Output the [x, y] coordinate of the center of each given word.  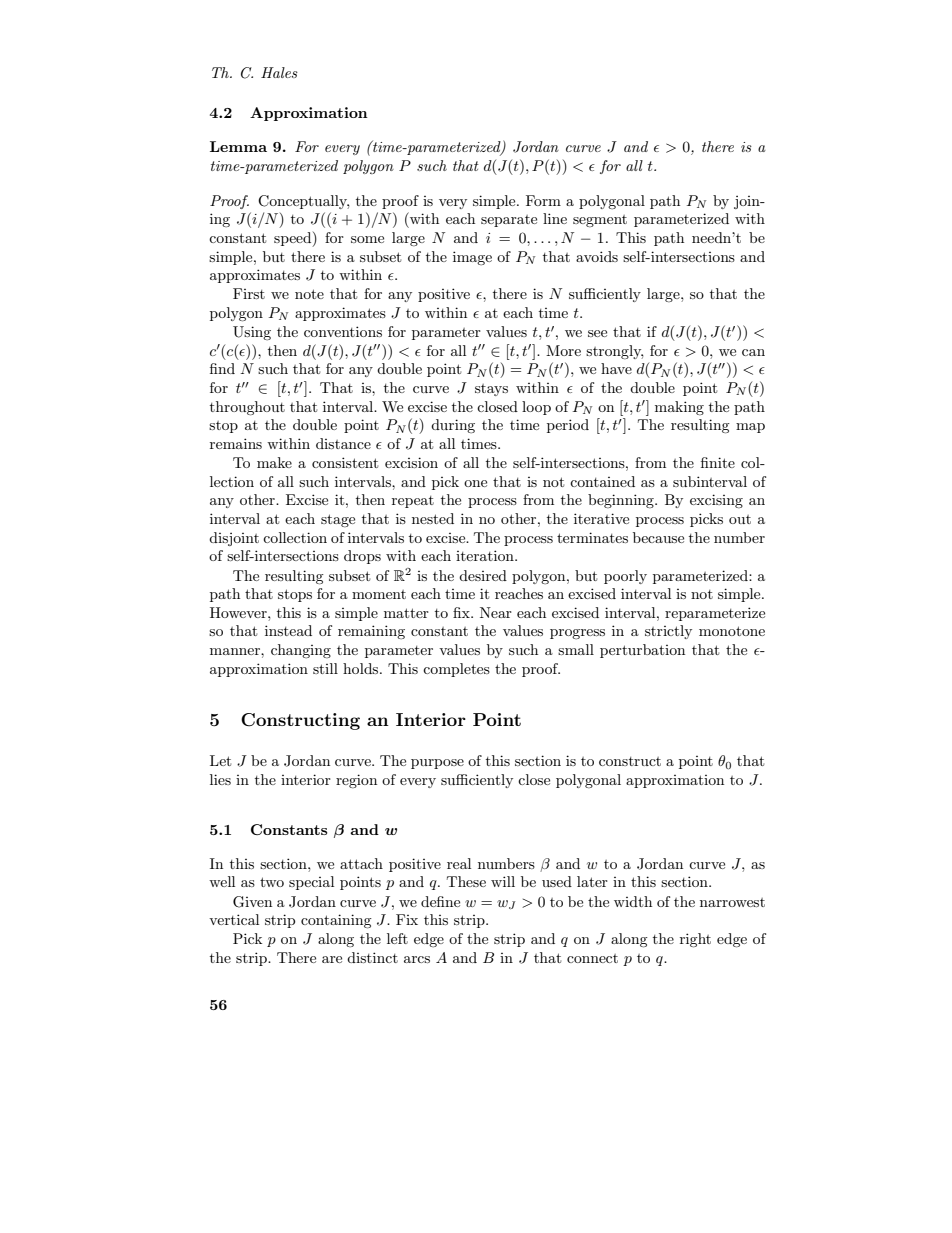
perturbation [642, 651]
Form [543, 200]
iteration [486, 555]
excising [716, 501]
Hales [279, 72]
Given [252, 902]
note [309, 294]
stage [338, 520]
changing [301, 651]
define [440, 901]
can [753, 352]
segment [600, 221]
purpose [437, 764]
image [472, 258]
